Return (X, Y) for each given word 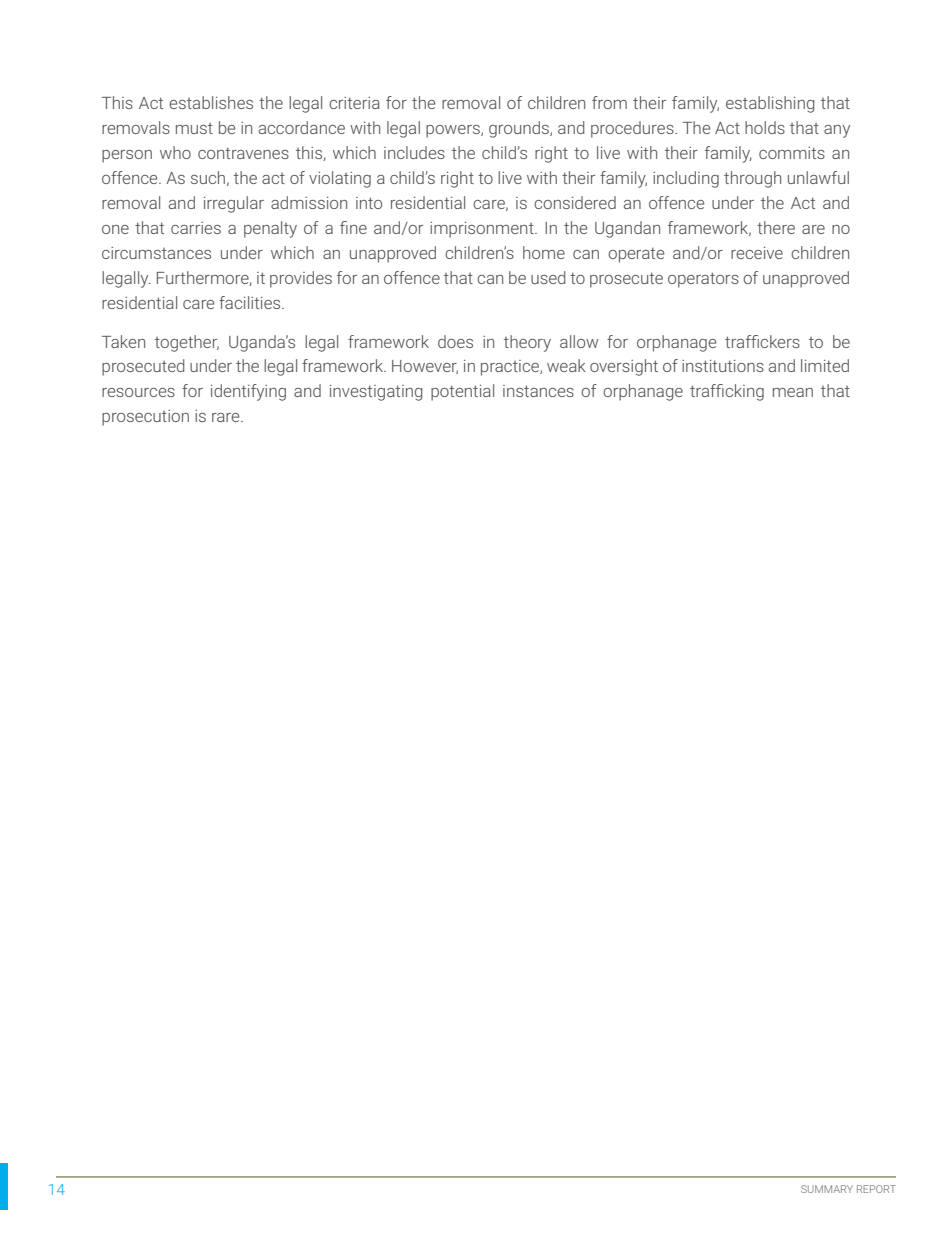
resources (138, 392)
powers (454, 131)
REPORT (876, 1189)
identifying (248, 392)
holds (765, 127)
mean (793, 392)
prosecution (145, 418)
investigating (376, 393)
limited (825, 365)
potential (462, 392)
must (194, 128)
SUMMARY (827, 1189)
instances (538, 391)
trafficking (727, 392)
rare (227, 417)
